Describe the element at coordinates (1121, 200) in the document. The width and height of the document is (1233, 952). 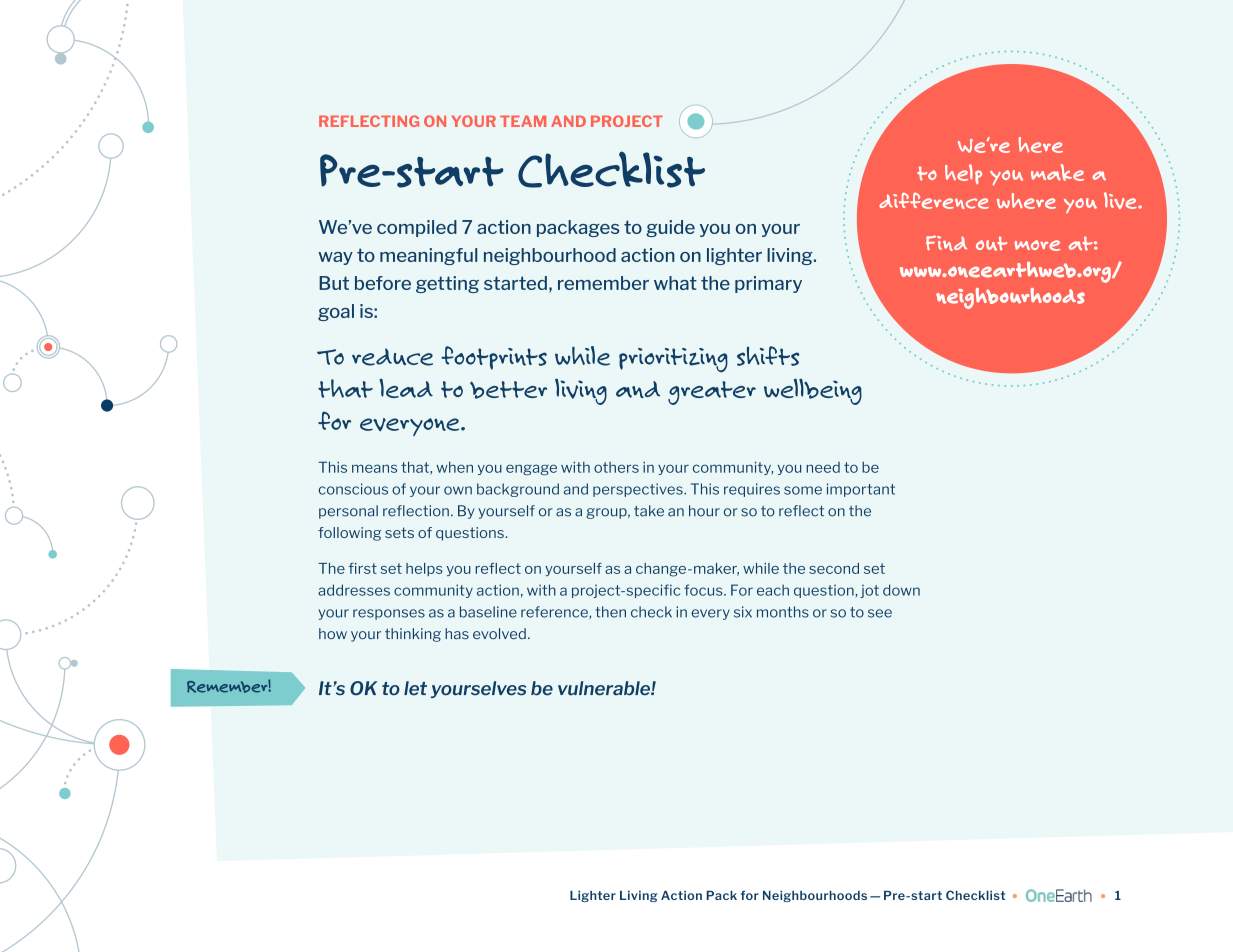
I see `live` at that location.
